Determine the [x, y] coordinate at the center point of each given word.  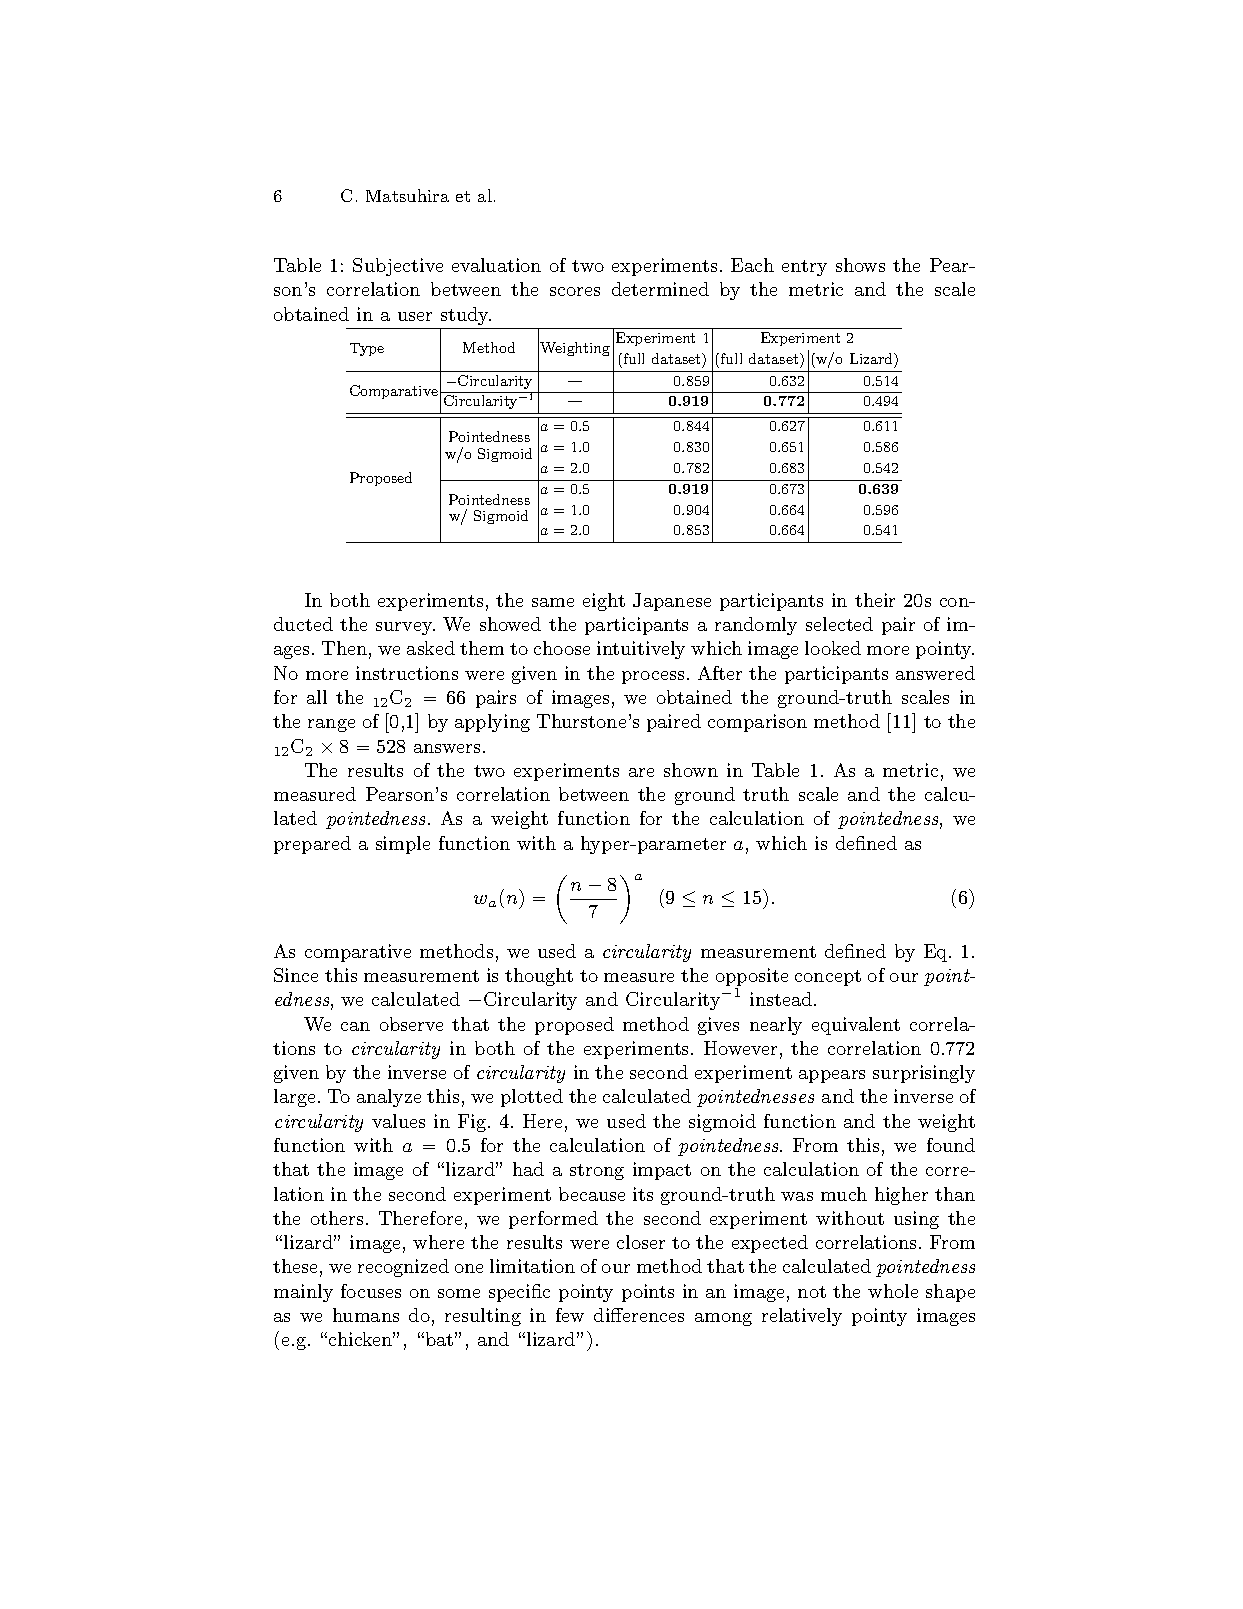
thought [539, 977]
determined [660, 289]
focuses [371, 1291]
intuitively [641, 650]
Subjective [398, 267]
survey [405, 628]
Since [296, 975]
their [875, 600]
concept [828, 978]
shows [860, 265]
